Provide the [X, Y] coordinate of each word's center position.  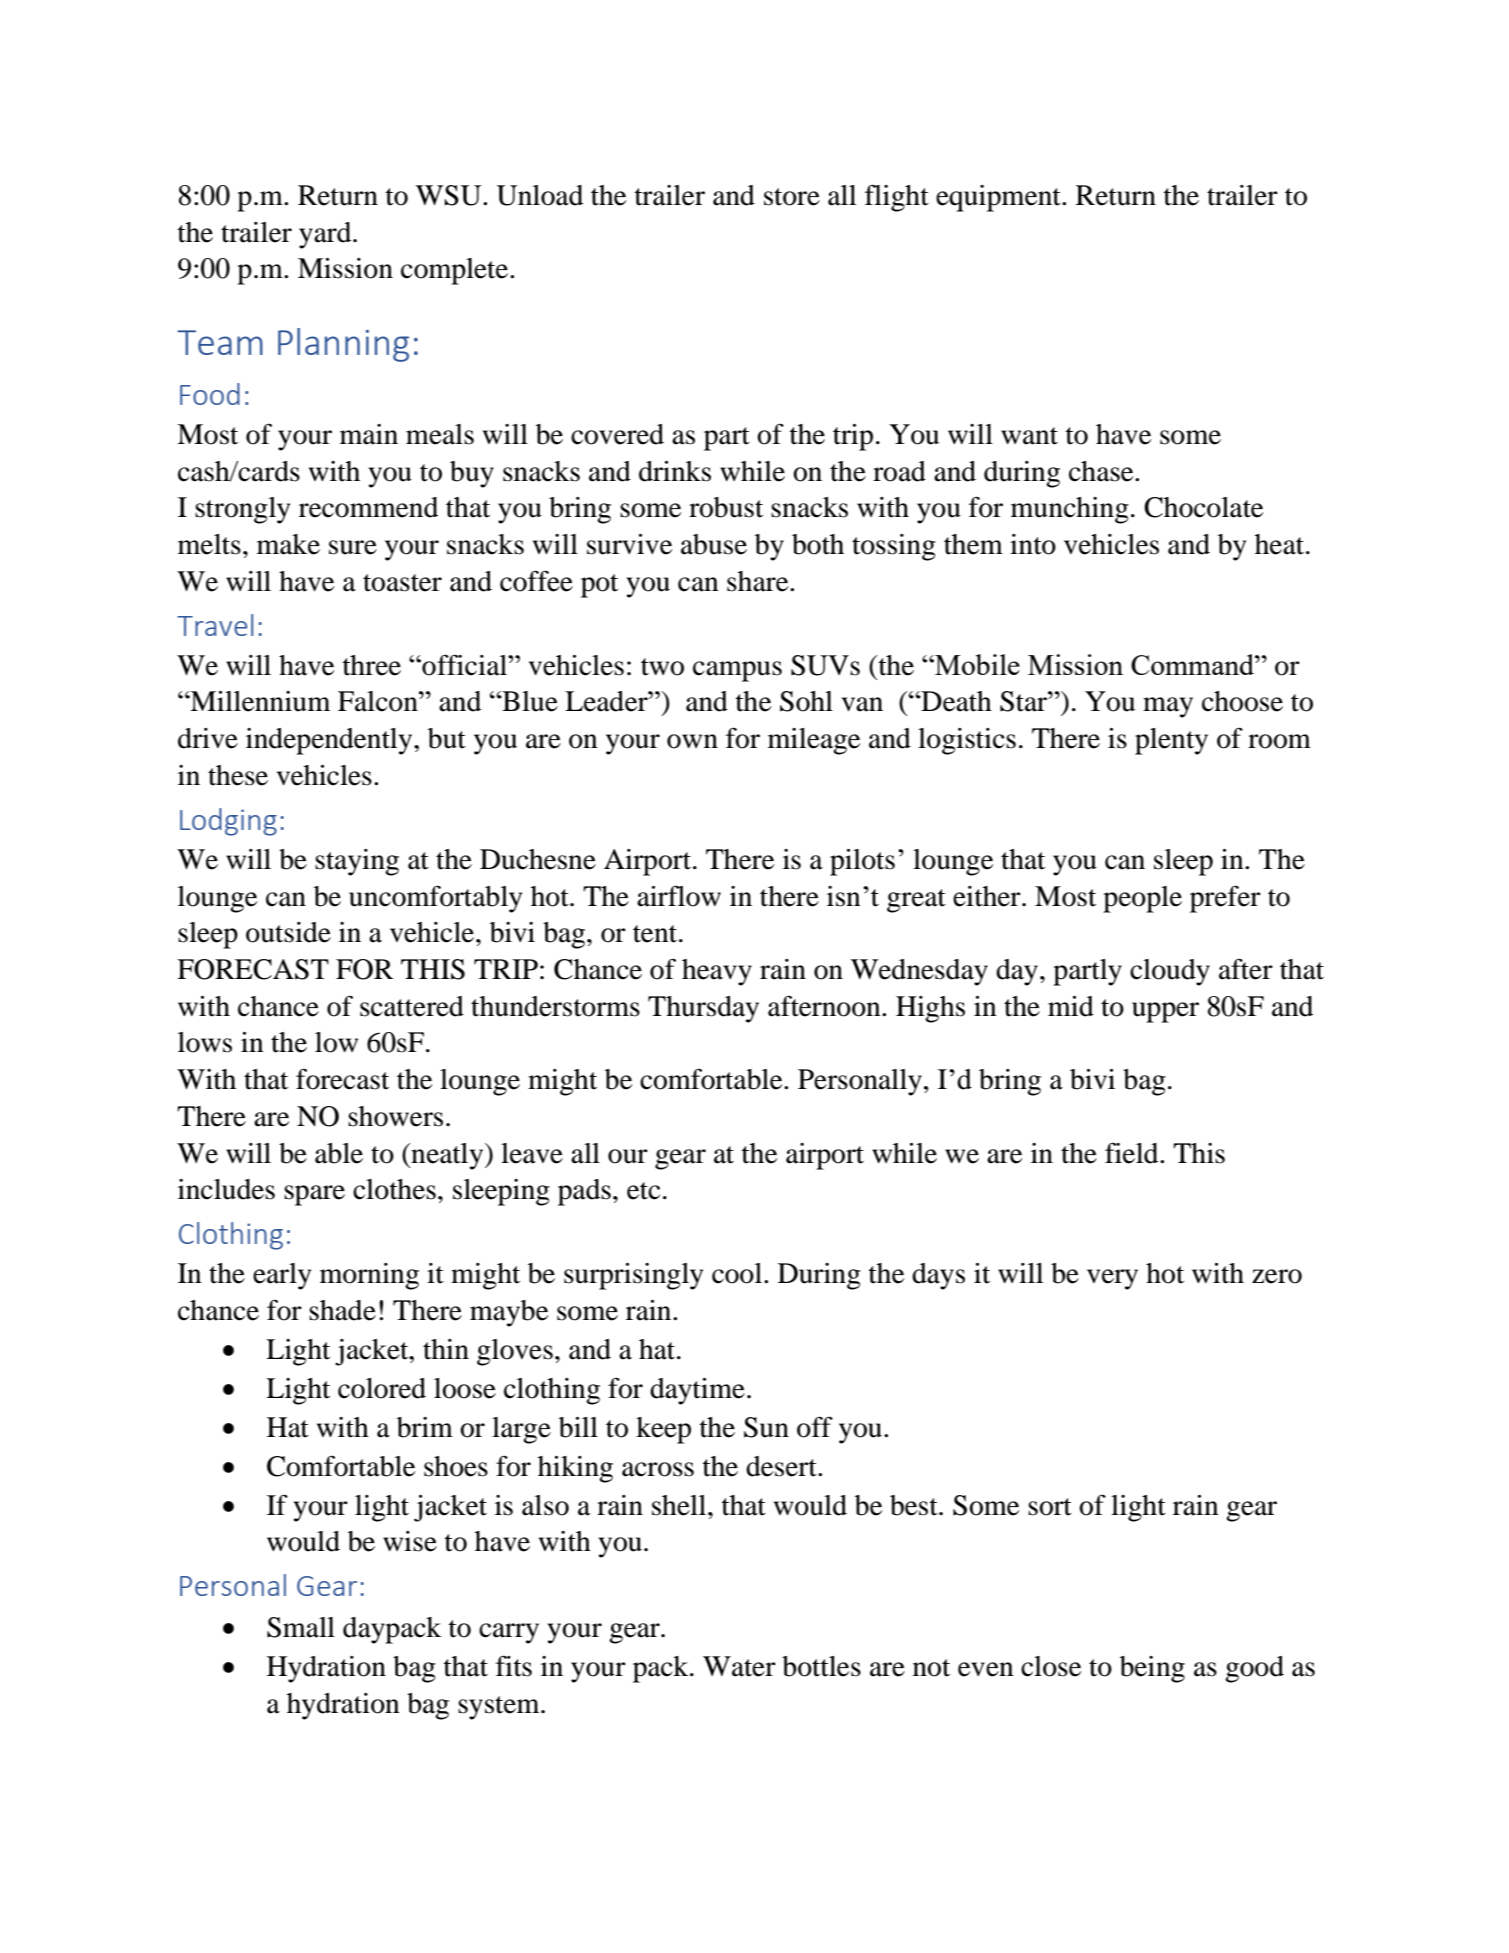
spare [314, 1195]
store [792, 197]
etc [643, 1191]
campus [737, 671]
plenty [1171, 741]
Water [739, 1666]
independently [330, 741]
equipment [999, 198]
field [1133, 1153]
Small [301, 1627]
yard [326, 235]
